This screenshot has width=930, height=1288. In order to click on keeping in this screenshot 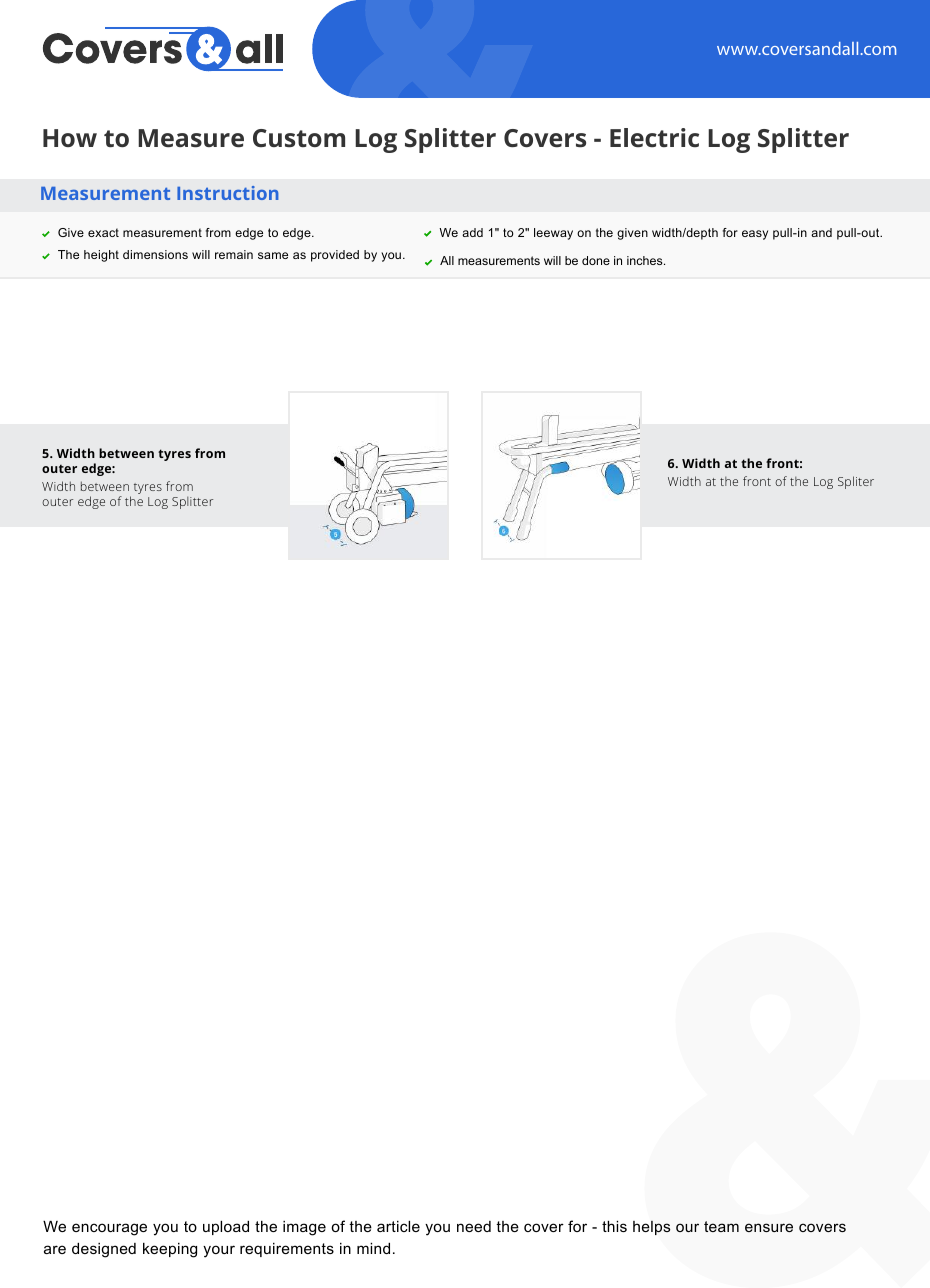, I will do `click(170, 1250)`.
